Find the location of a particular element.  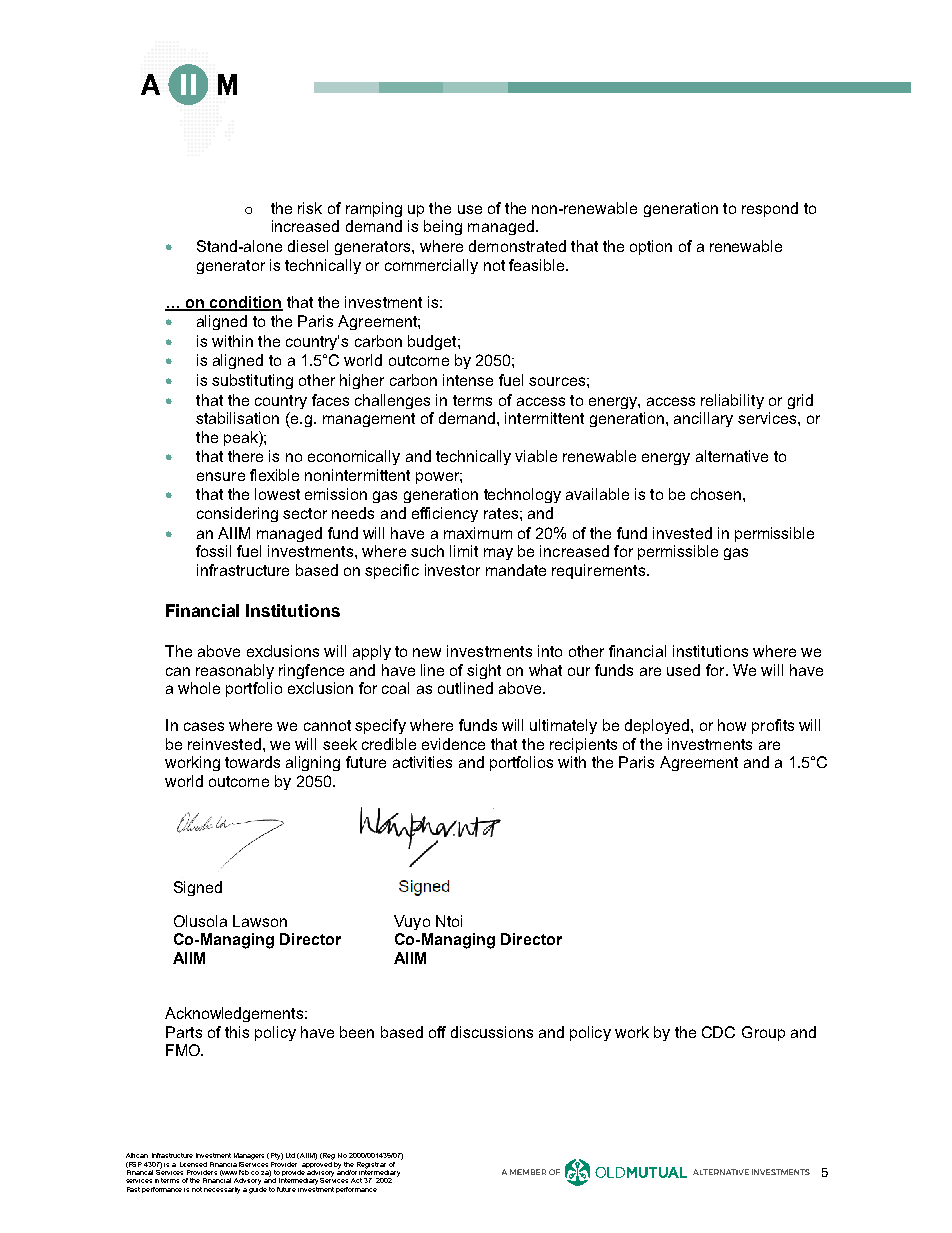

respond is located at coordinates (770, 209).
